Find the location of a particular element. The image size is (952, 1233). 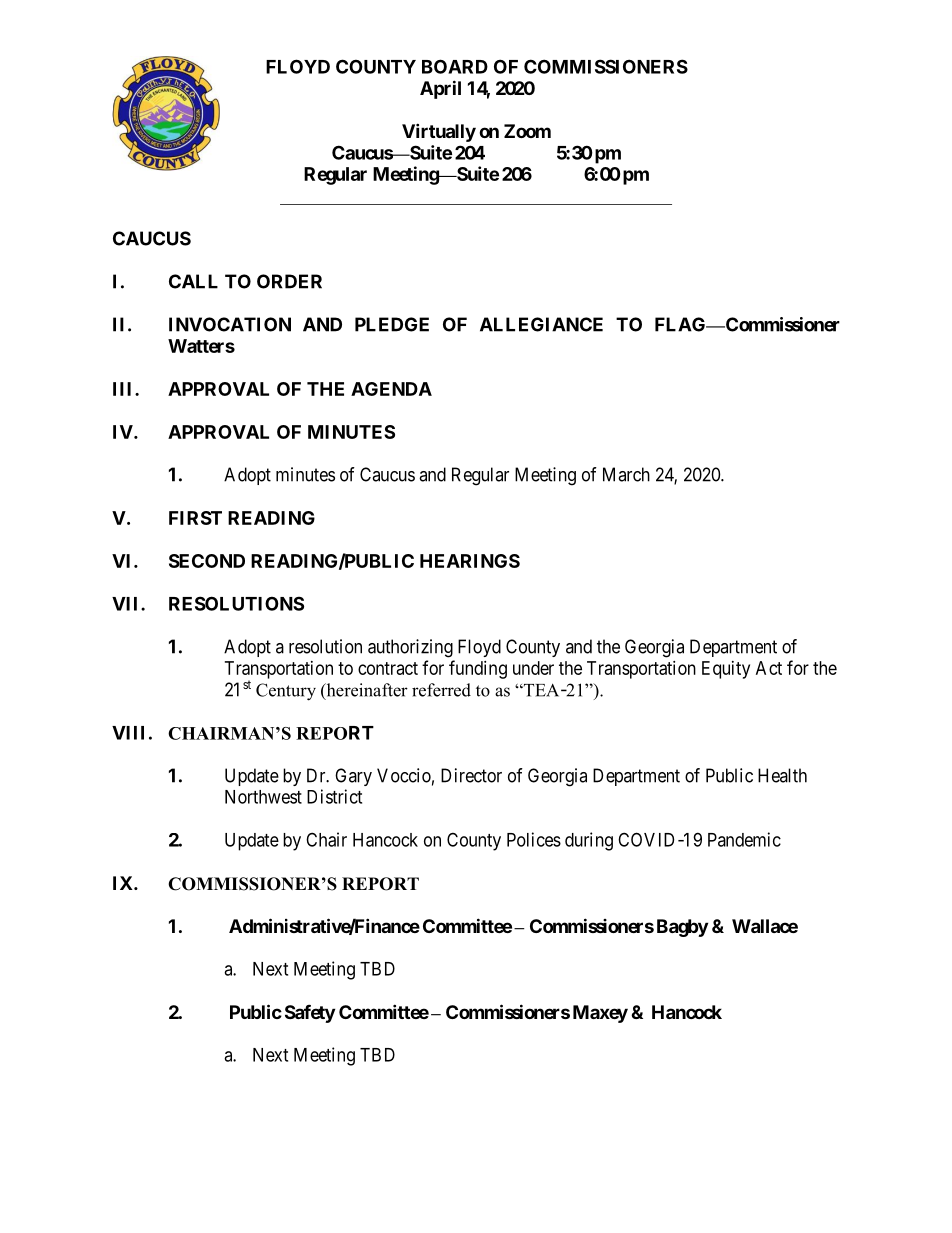

March is located at coordinates (626, 474).
